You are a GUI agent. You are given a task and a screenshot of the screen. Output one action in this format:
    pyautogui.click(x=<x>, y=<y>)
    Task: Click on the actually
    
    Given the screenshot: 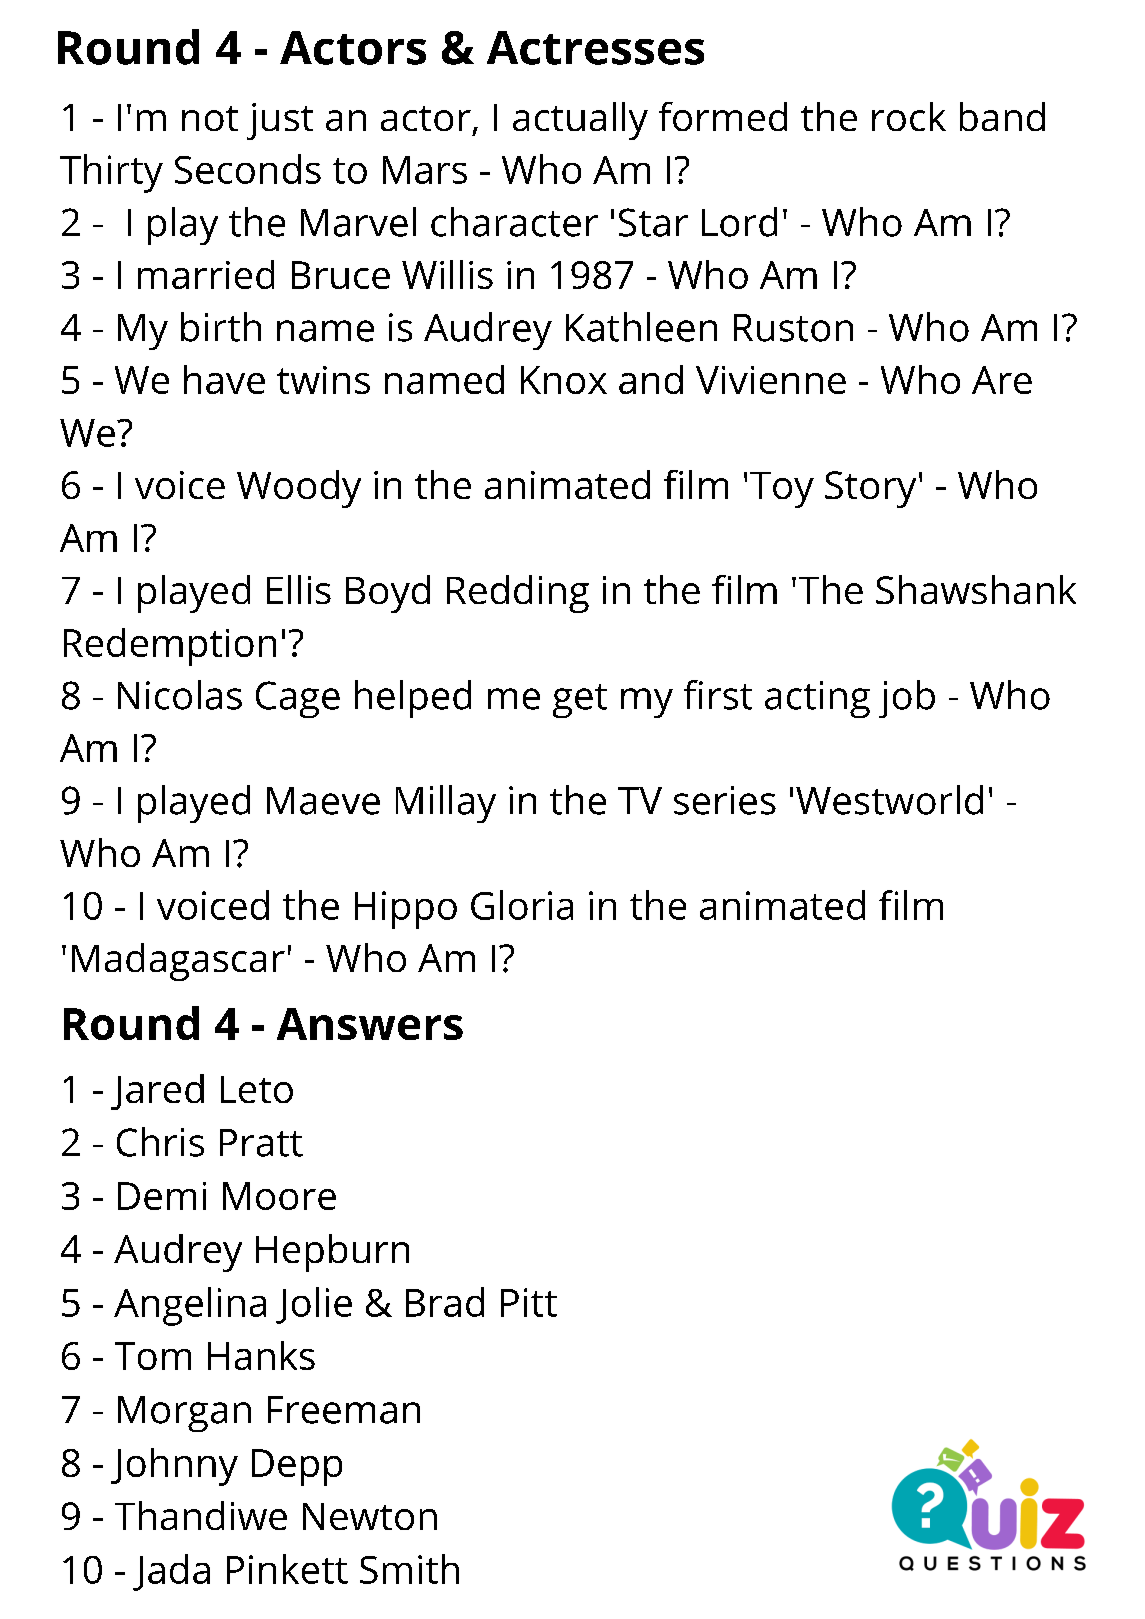 What is the action you would take?
    pyautogui.click(x=580, y=121)
